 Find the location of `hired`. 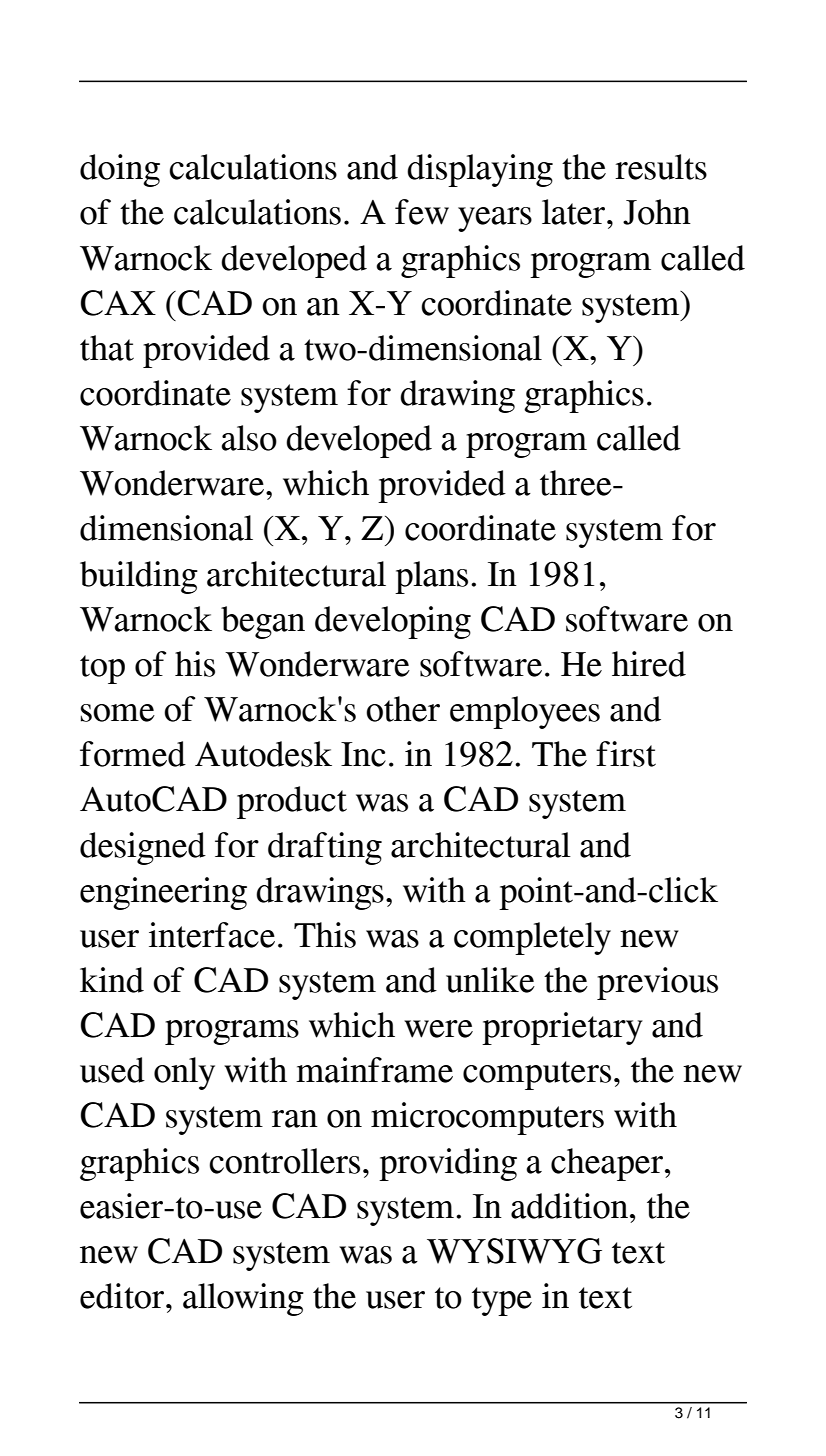

hired is located at coordinates (649, 664).
